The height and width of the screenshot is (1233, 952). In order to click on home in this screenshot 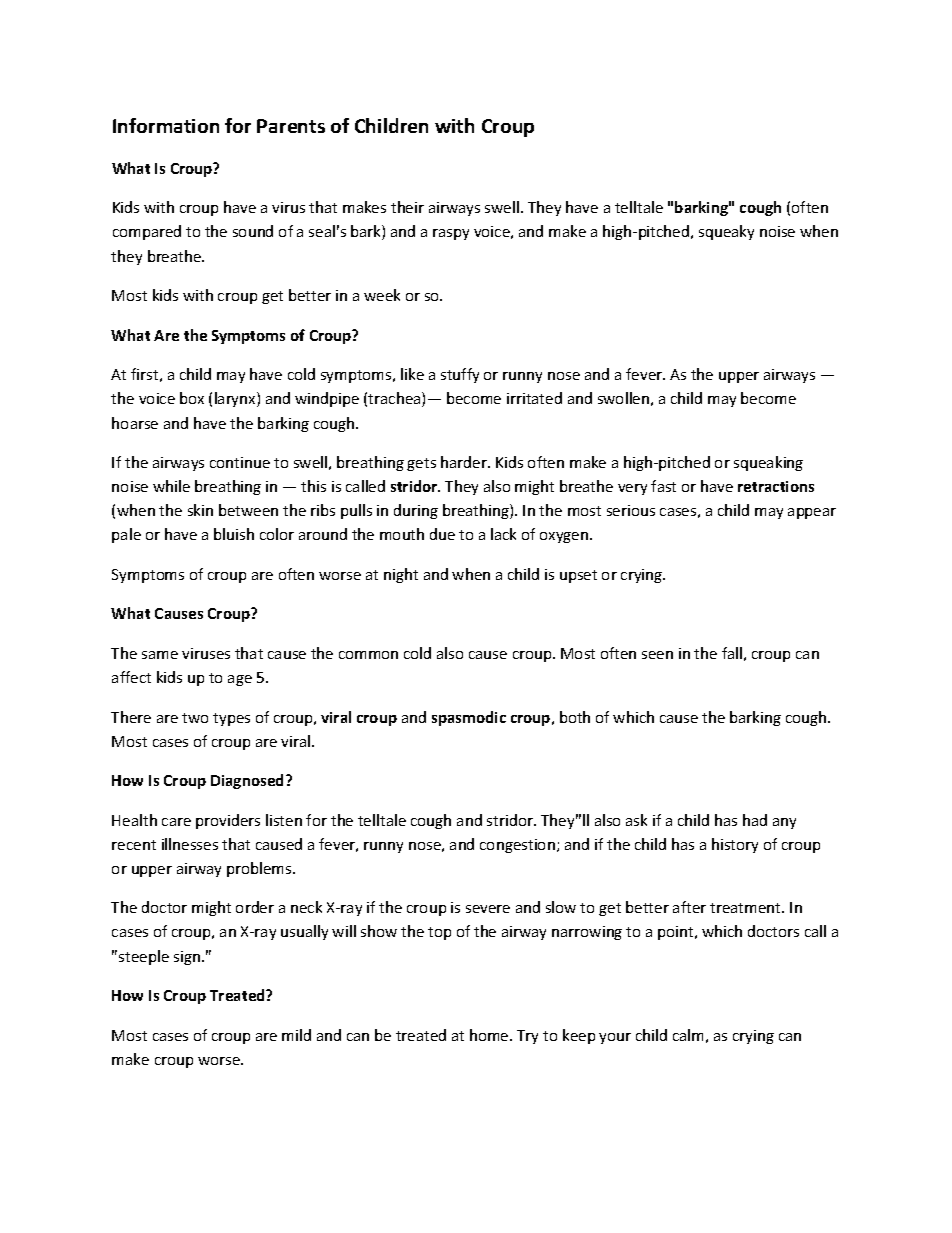, I will do `click(490, 1035)`.
